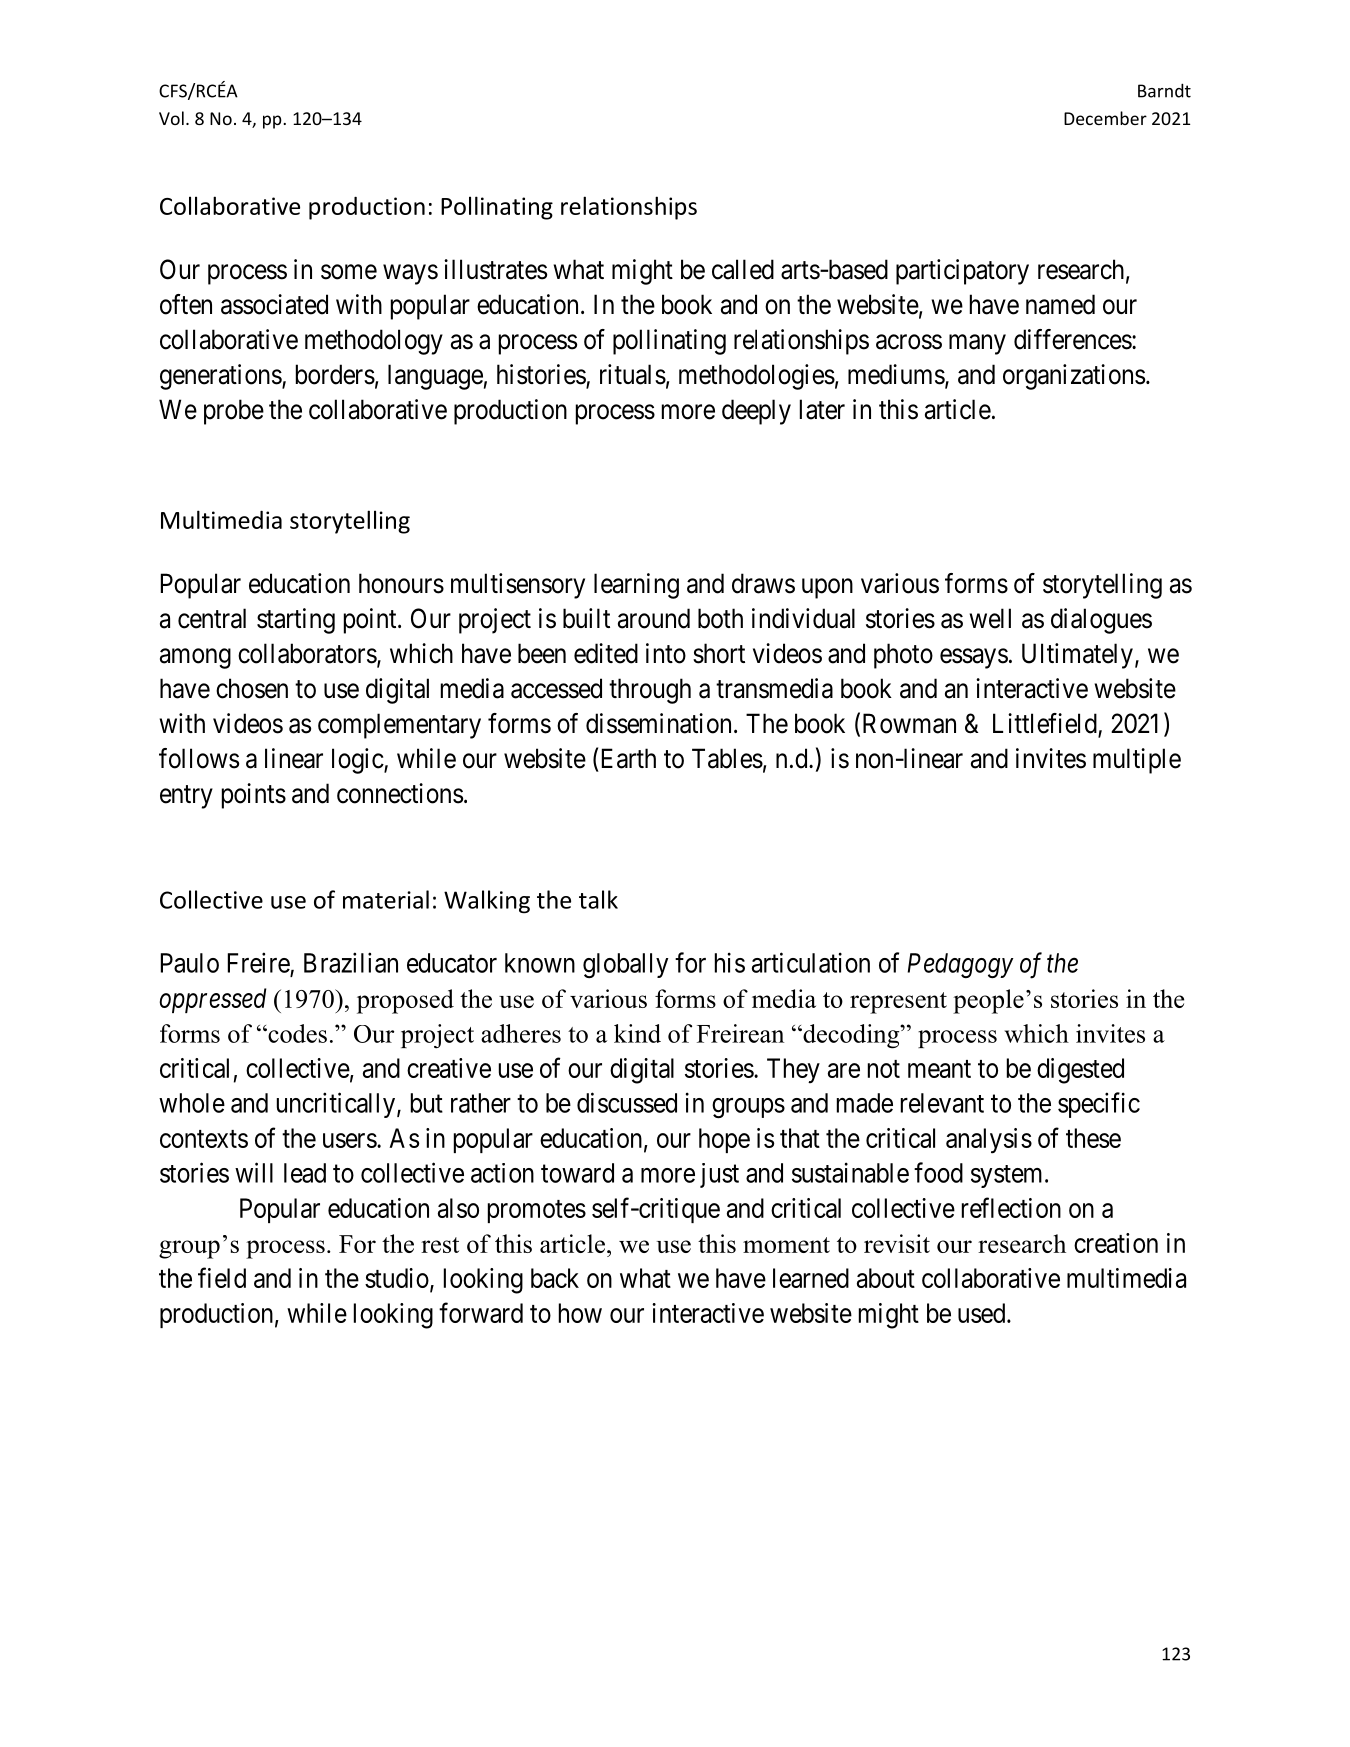 This screenshot has width=1350, height=1747. I want to click on borders, so click(335, 374).
